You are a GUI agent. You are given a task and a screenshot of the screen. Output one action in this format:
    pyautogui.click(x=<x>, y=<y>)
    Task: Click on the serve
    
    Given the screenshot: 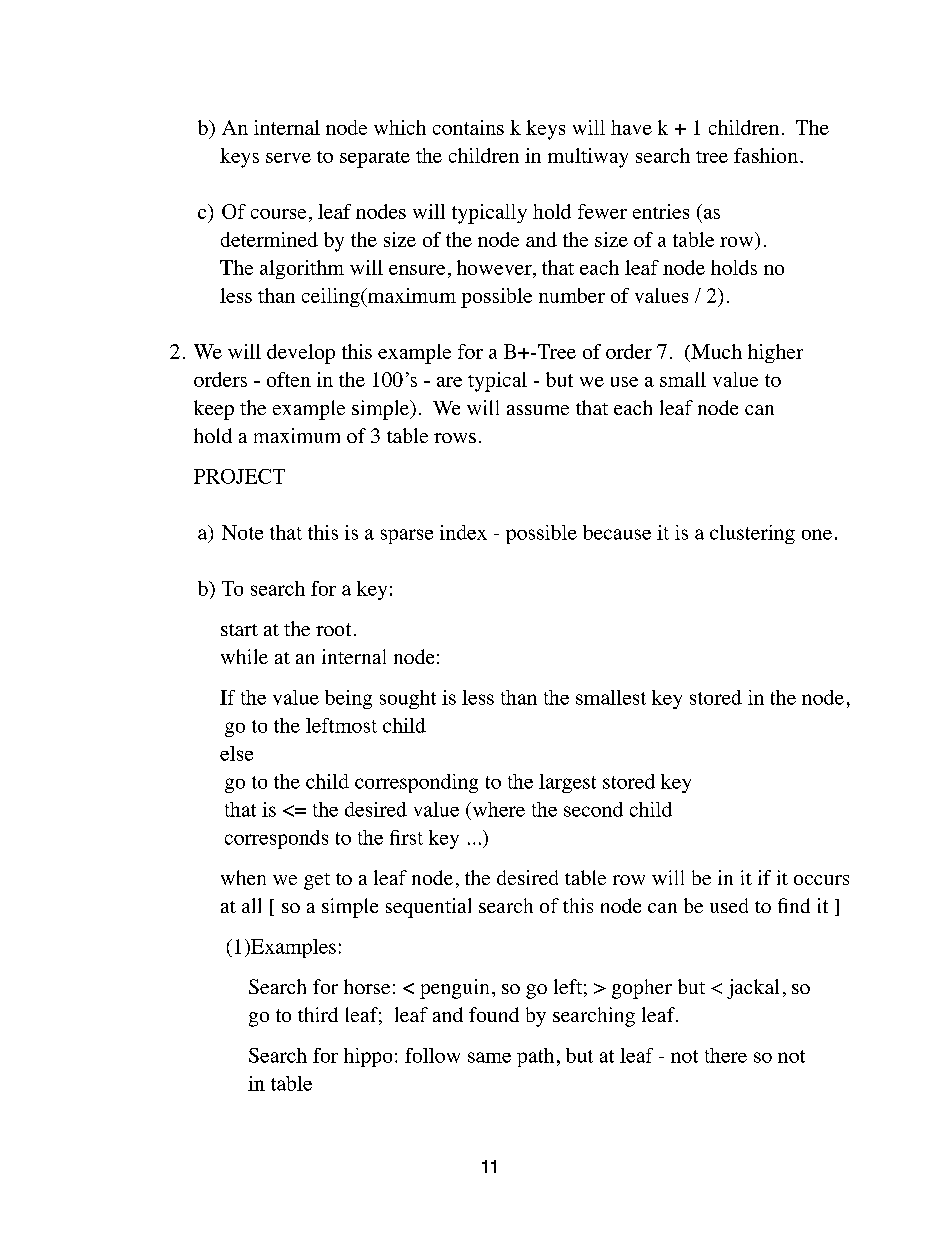 What is the action you would take?
    pyautogui.click(x=288, y=158)
